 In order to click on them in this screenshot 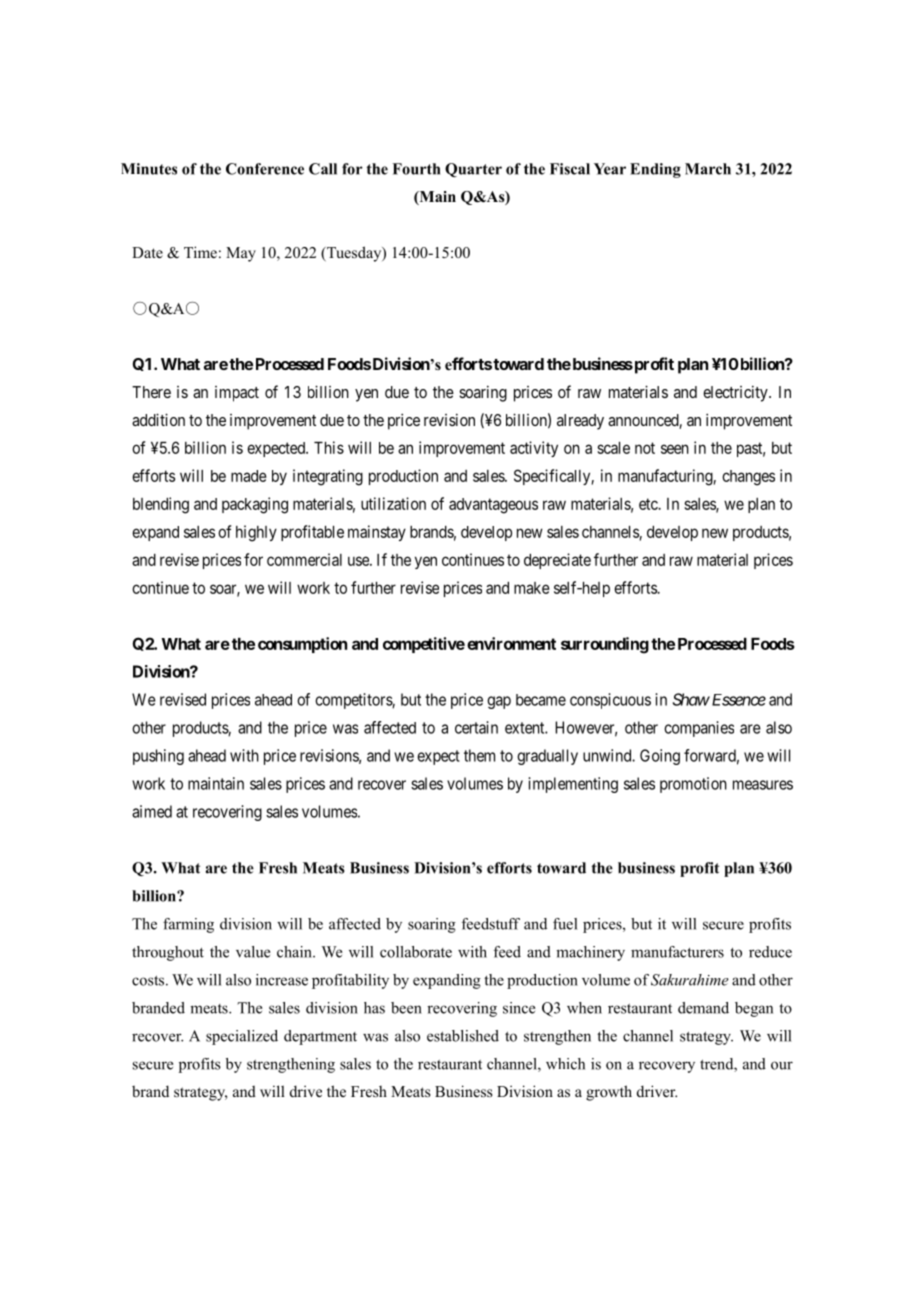, I will do `click(479, 755)`.
